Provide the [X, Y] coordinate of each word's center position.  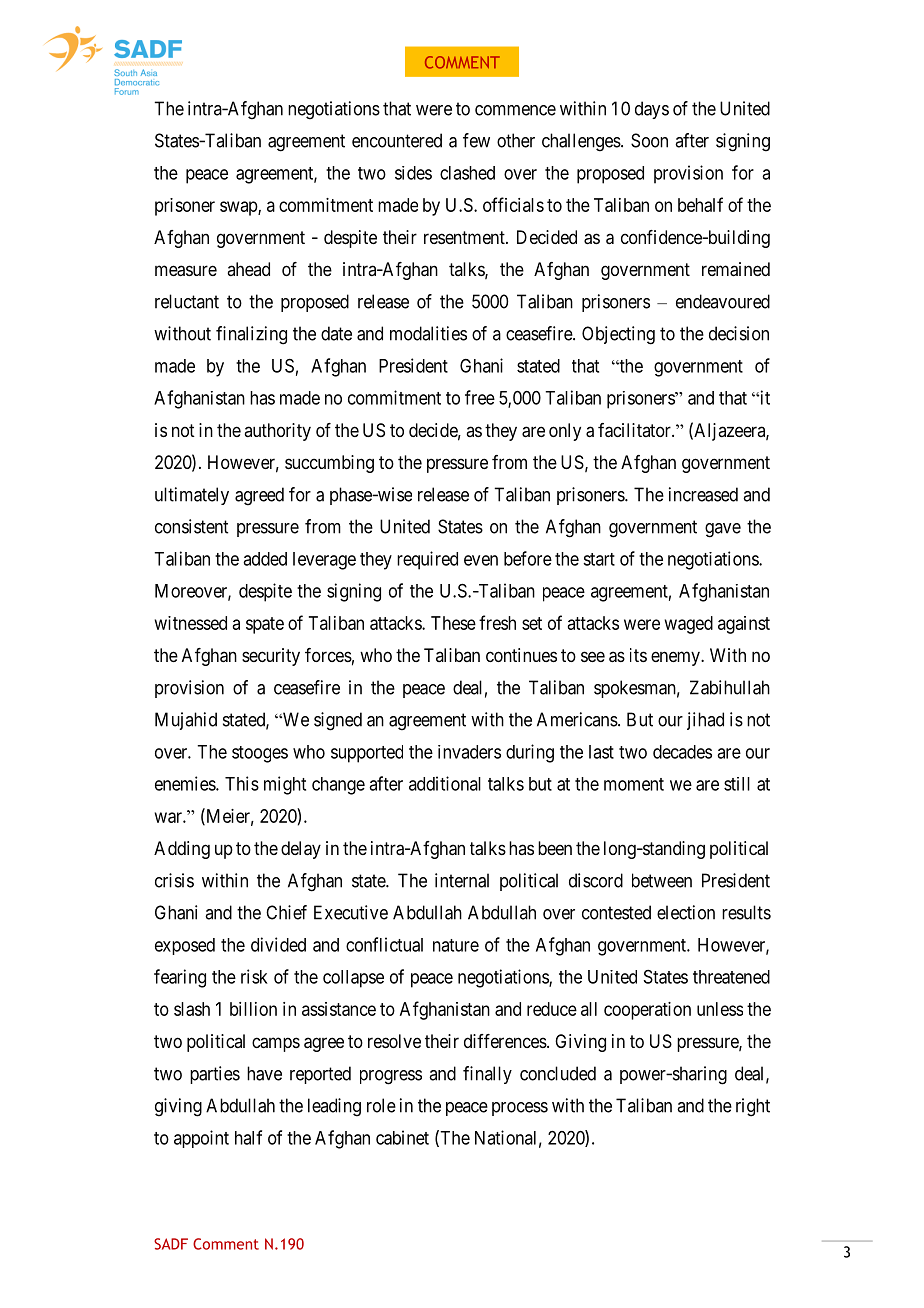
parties [215, 1075]
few [476, 140]
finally [487, 1075]
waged [689, 625]
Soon [649, 140]
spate [265, 625]
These [453, 623]
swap [239, 208]
